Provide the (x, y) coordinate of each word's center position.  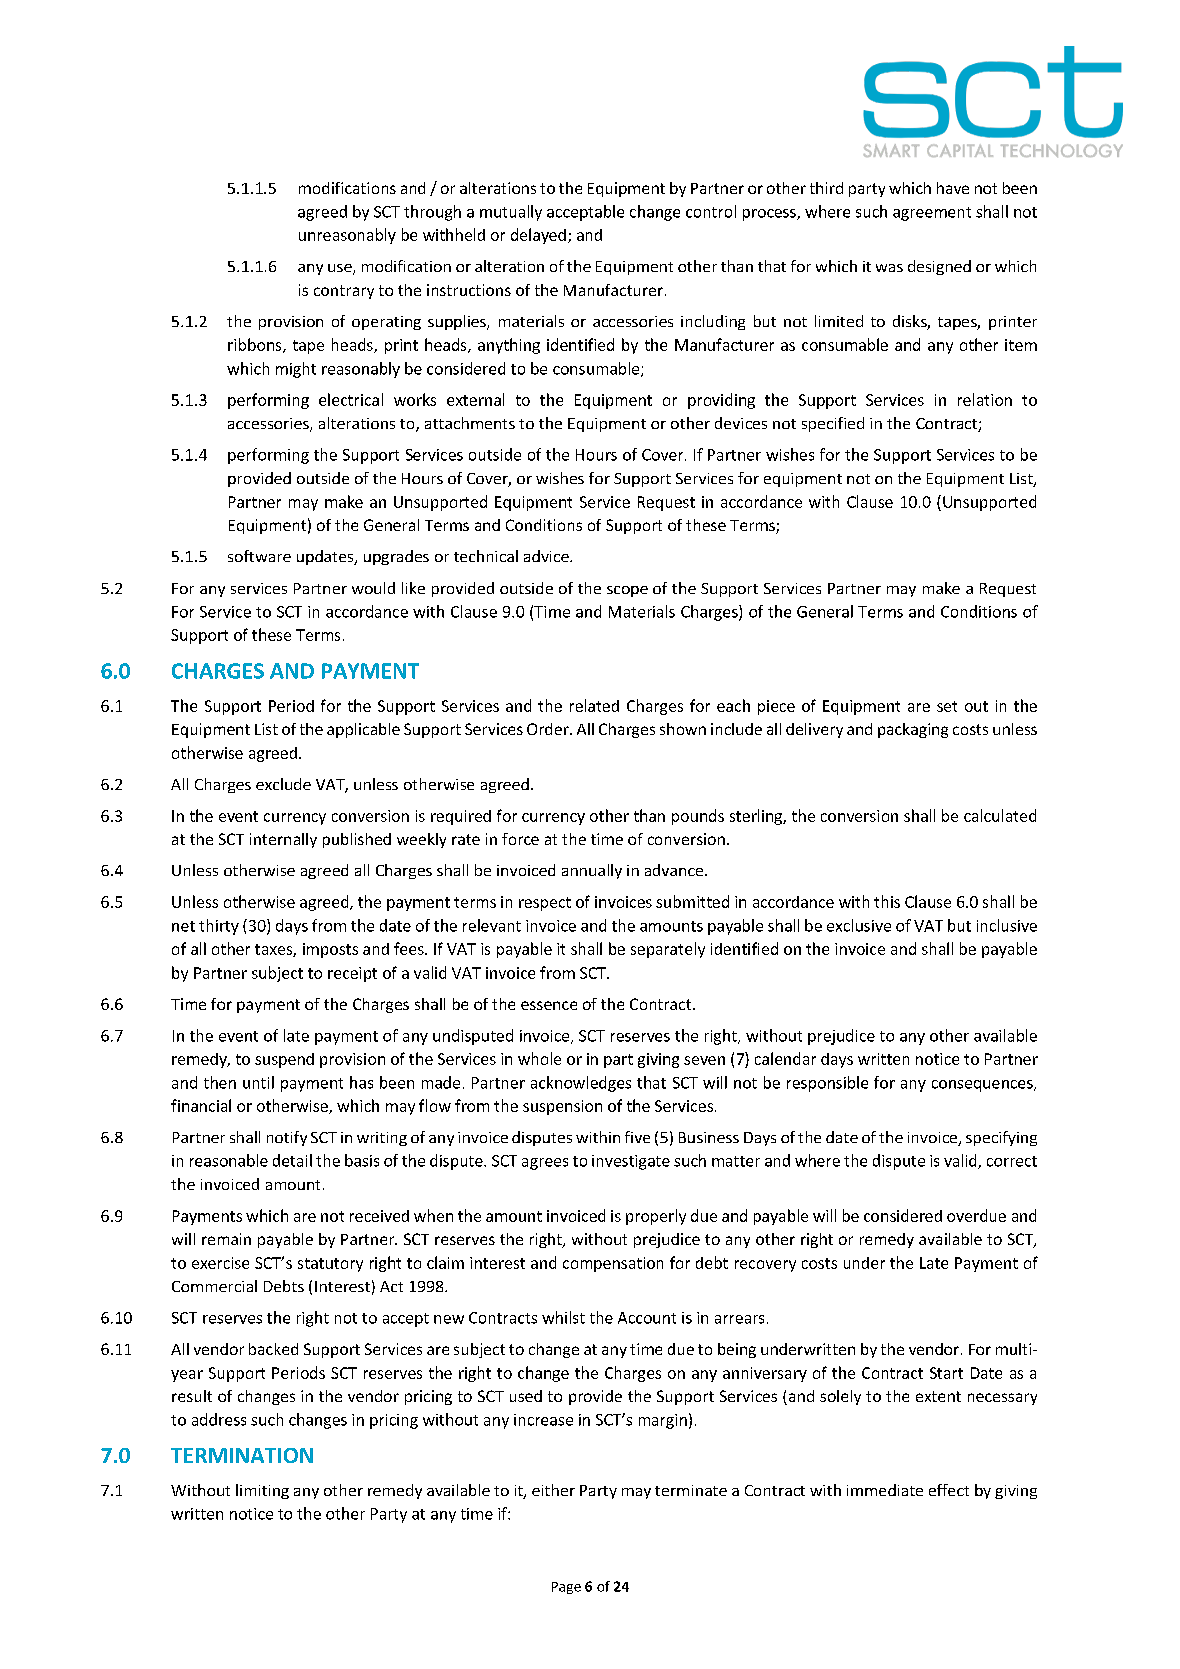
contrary (344, 292)
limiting (262, 1491)
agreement (932, 214)
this (887, 901)
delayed (538, 236)
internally (283, 840)
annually (592, 871)
